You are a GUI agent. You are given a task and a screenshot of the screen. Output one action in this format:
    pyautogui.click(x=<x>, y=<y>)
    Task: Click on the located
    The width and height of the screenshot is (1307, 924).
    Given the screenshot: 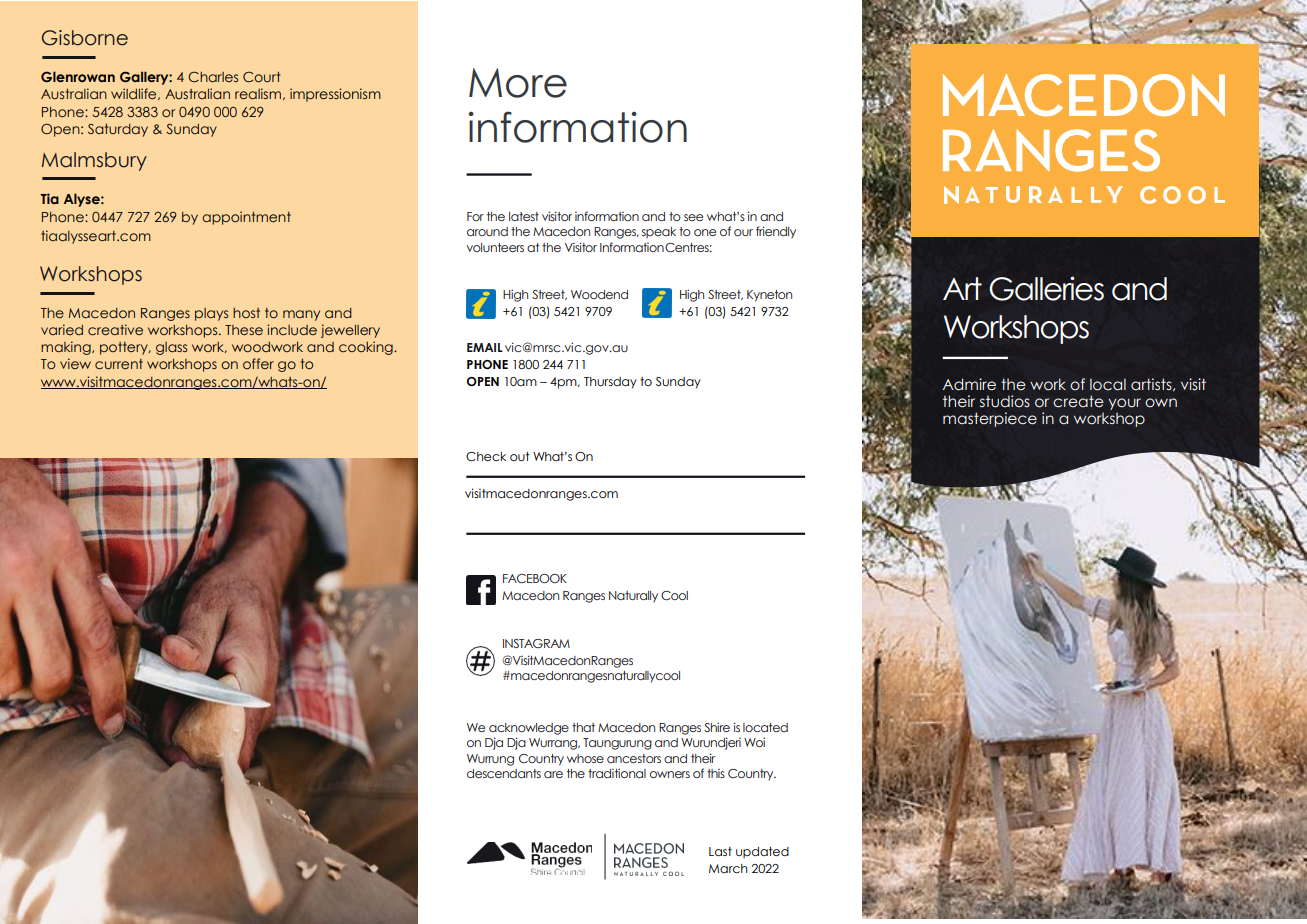 What is the action you would take?
    pyautogui.click(x=765, y=727)
